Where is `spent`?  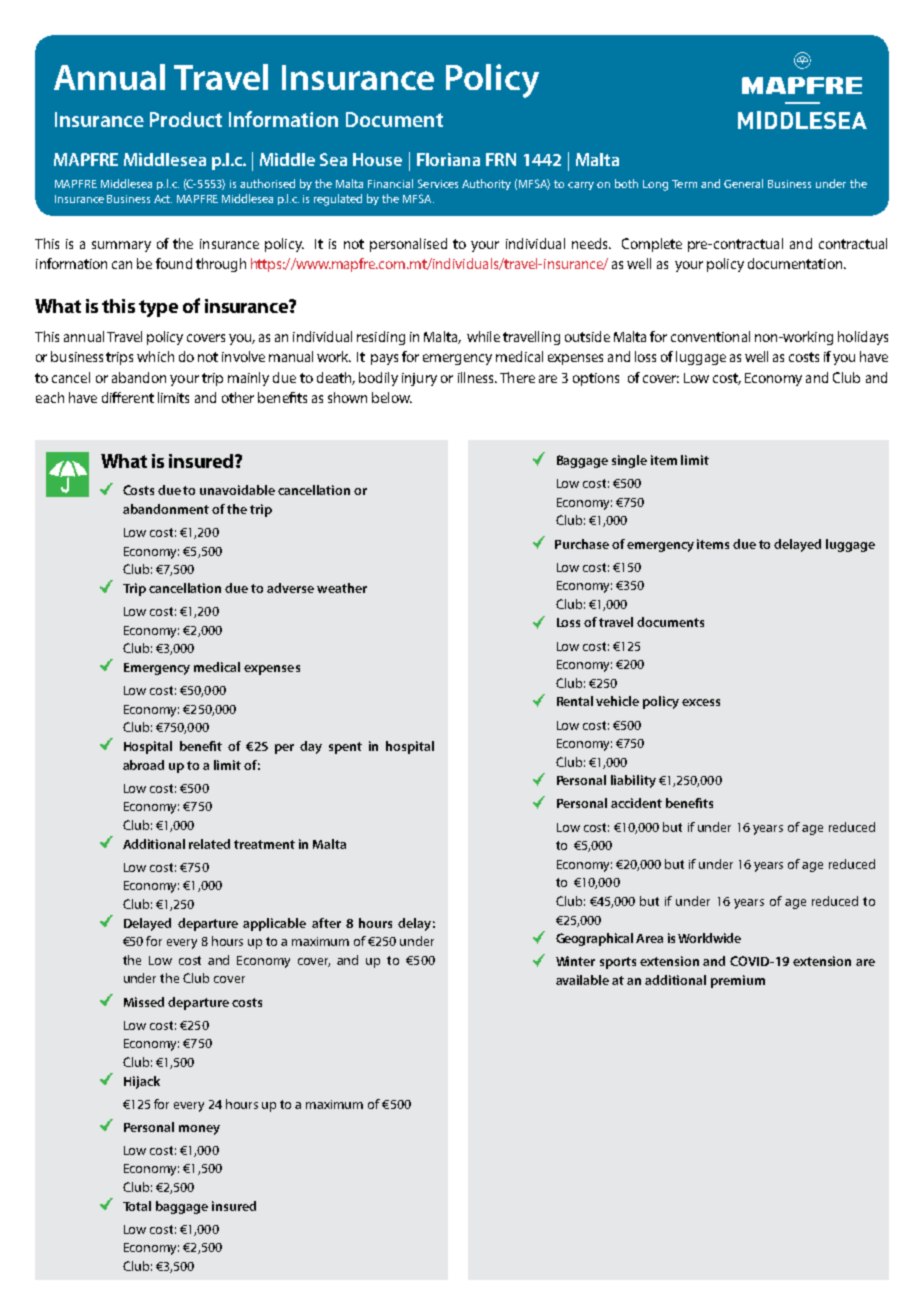 spent is located at coordinates (345, 748).
